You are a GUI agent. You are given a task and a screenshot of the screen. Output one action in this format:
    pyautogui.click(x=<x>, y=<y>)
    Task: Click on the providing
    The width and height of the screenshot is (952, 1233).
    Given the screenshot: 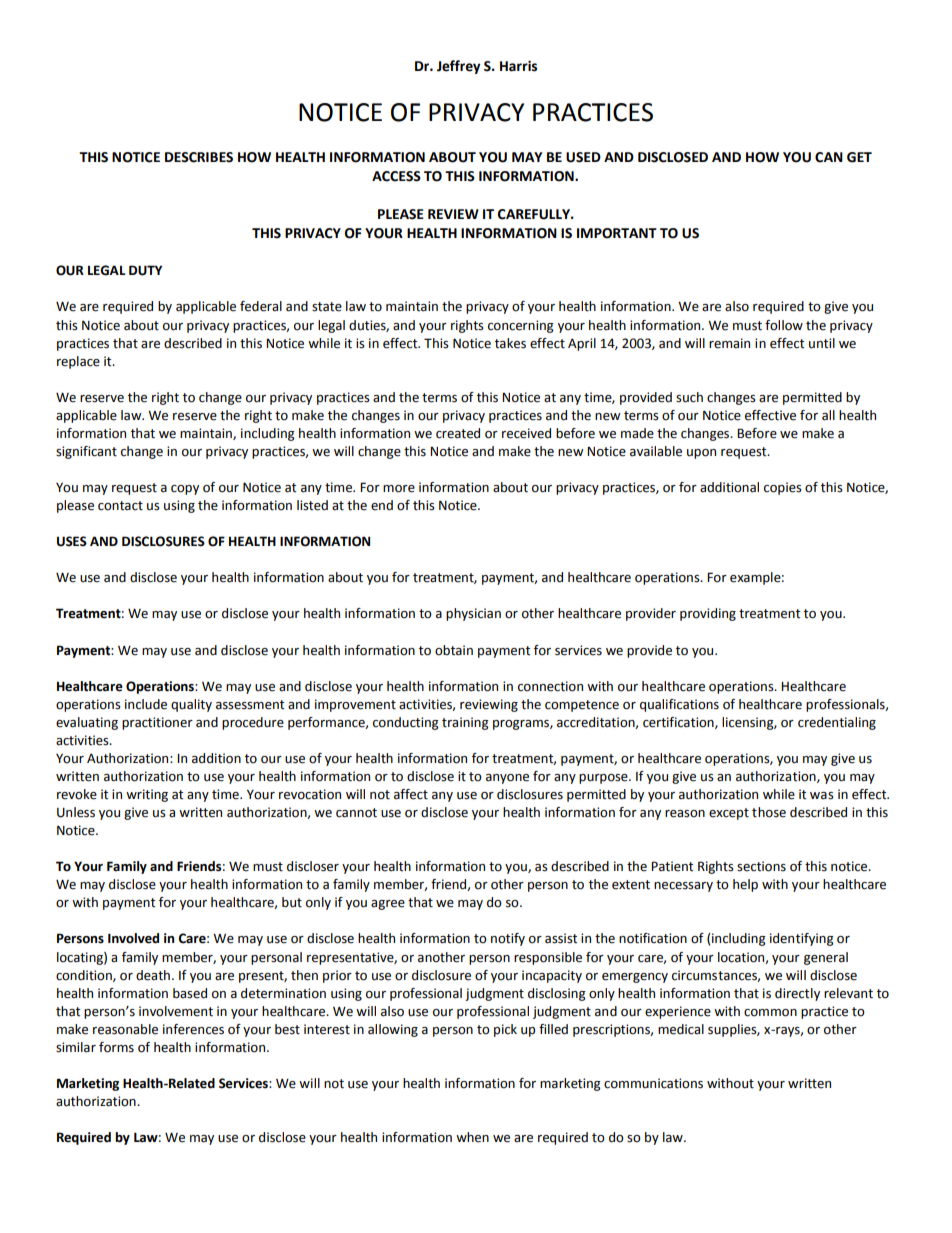 What is the action you would take?
    pyautogui.click(x=708, y=614)
